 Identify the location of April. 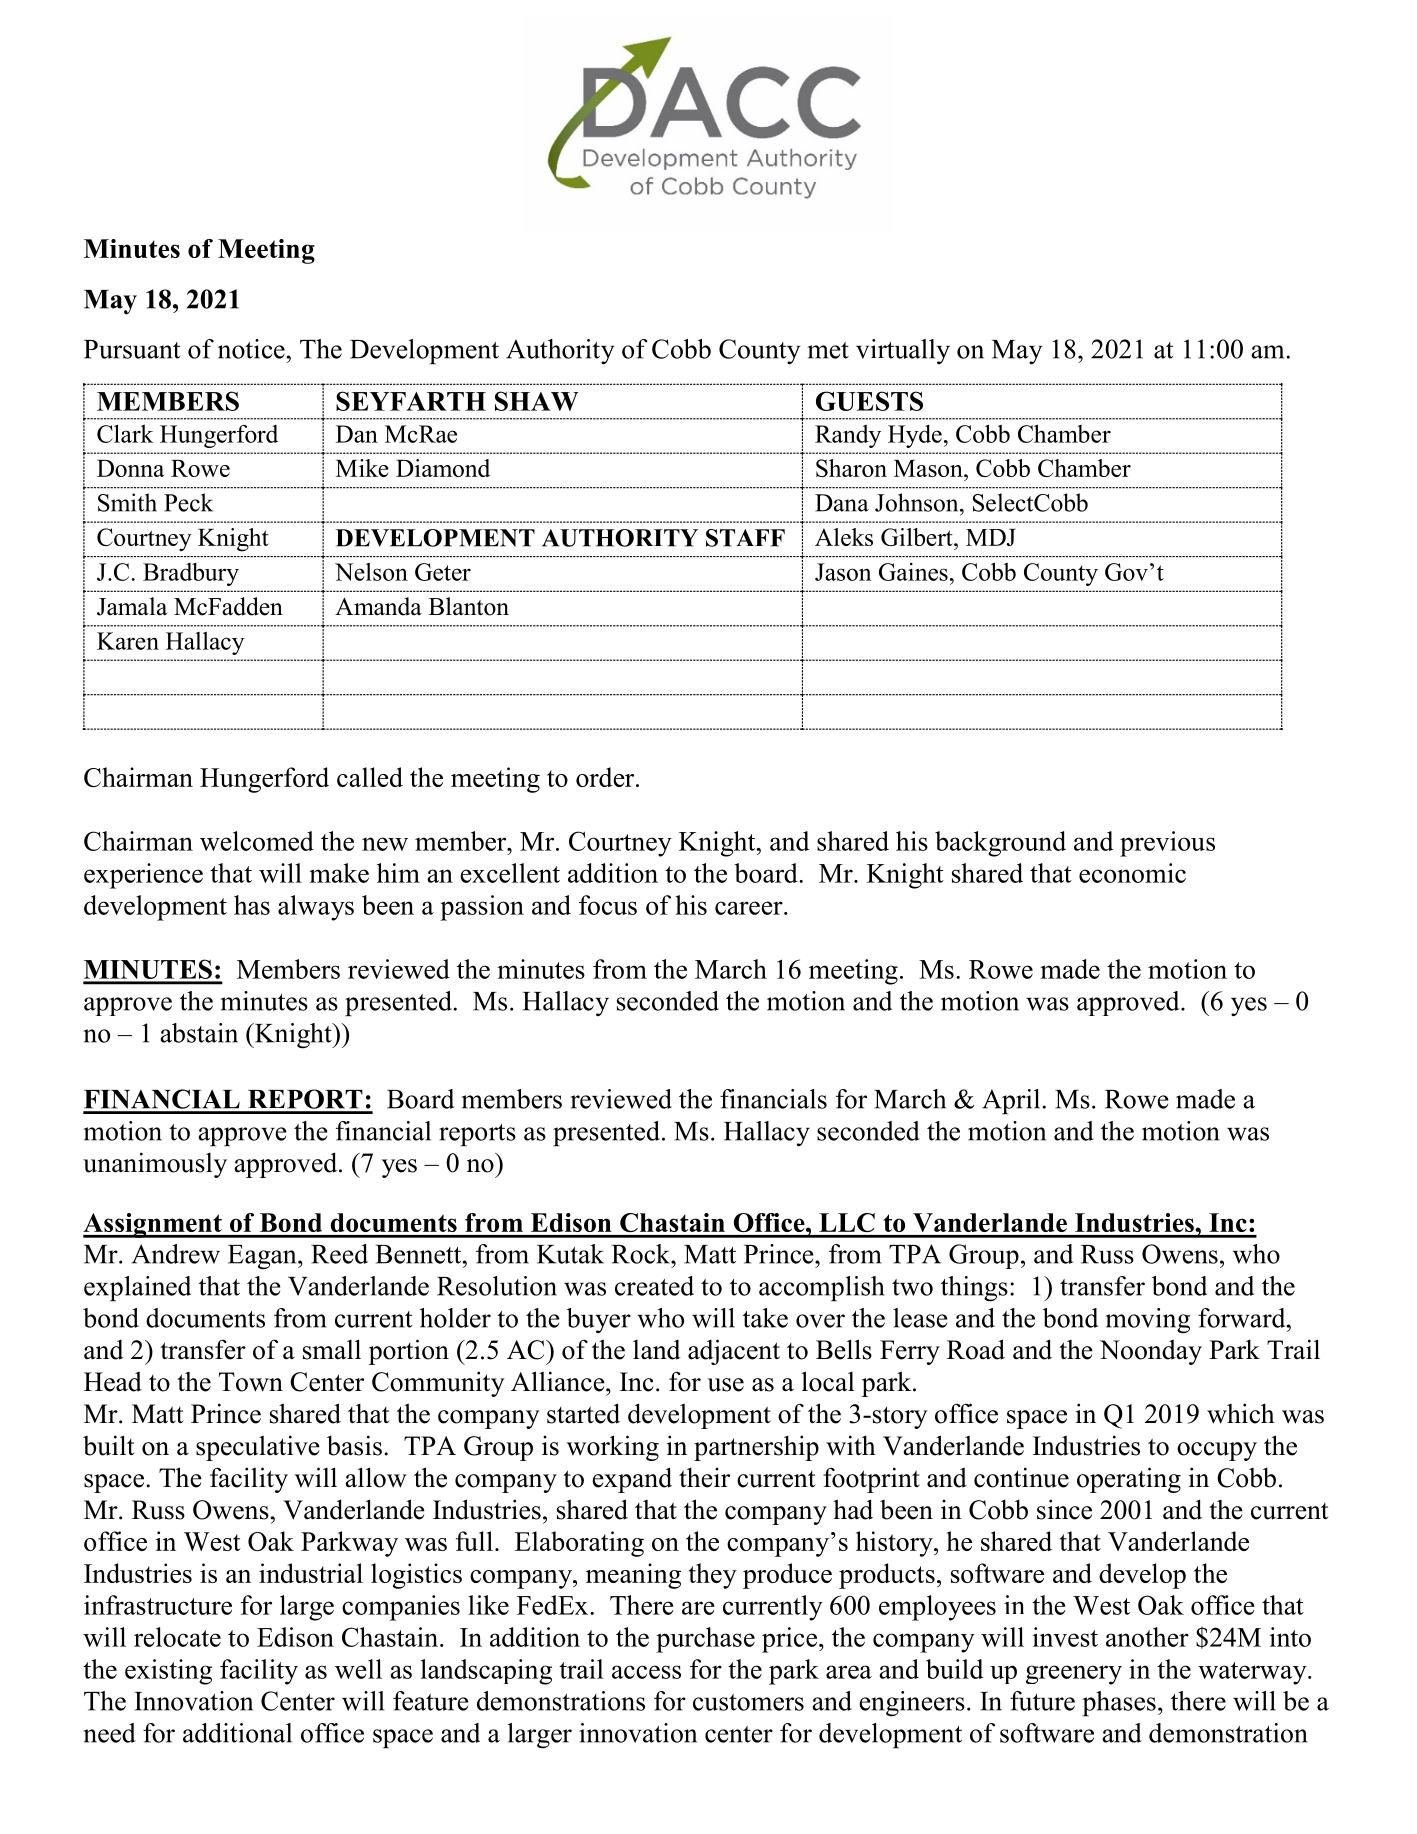
(1011, 1101).
